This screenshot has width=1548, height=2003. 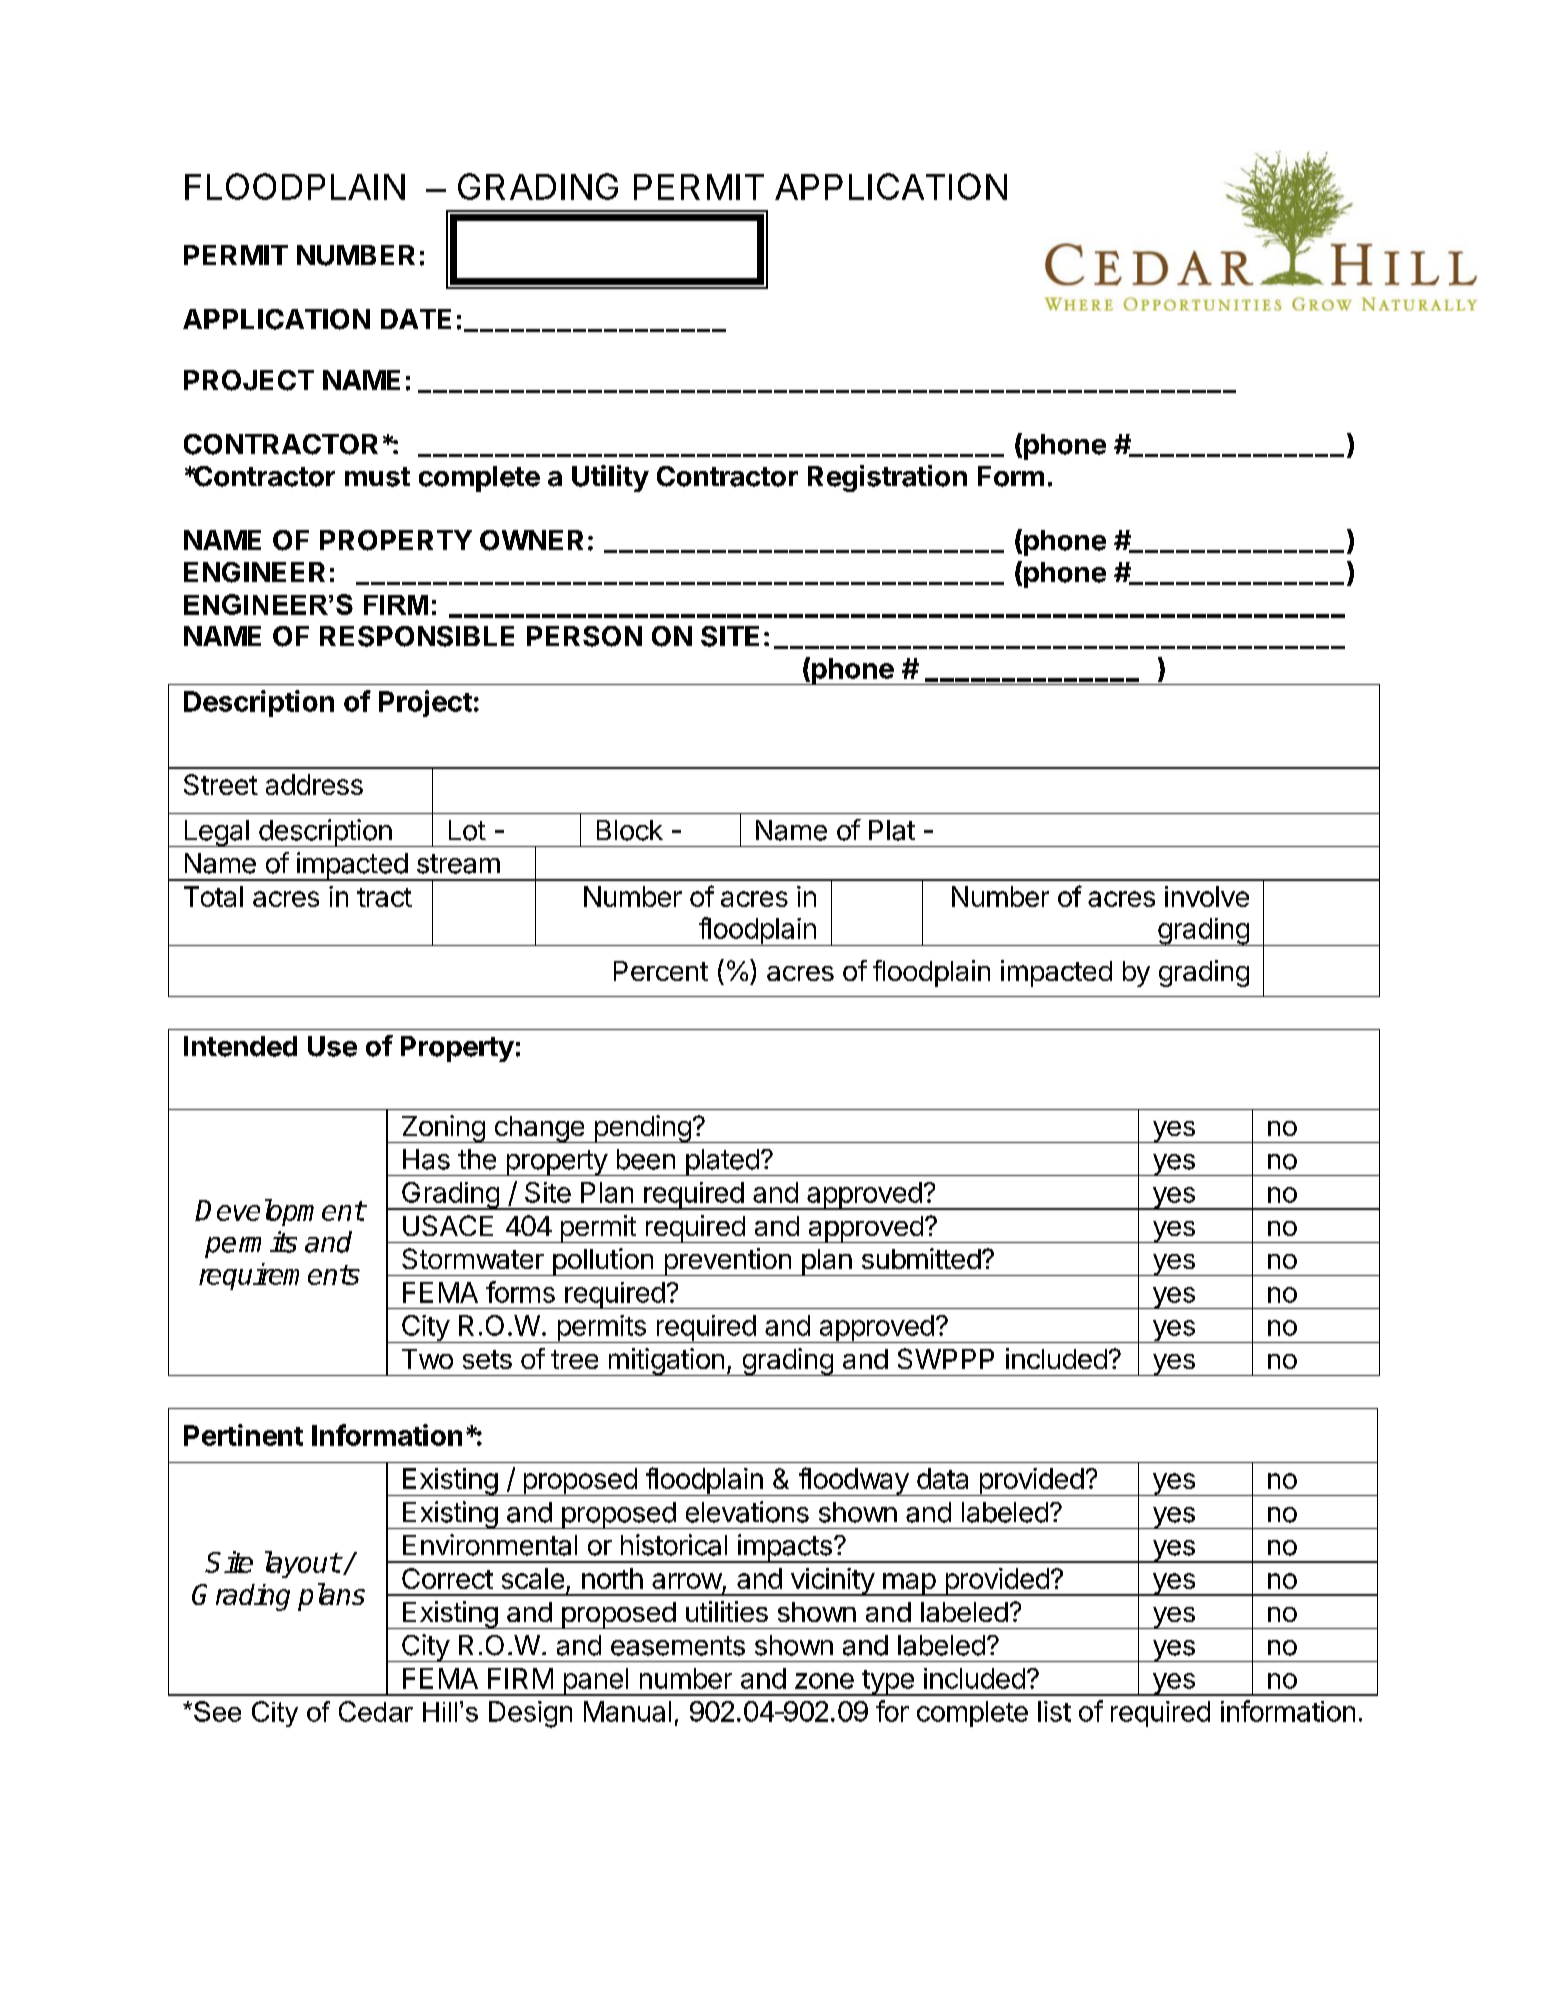 I want to click on See, so click(x=217, y=1711).
